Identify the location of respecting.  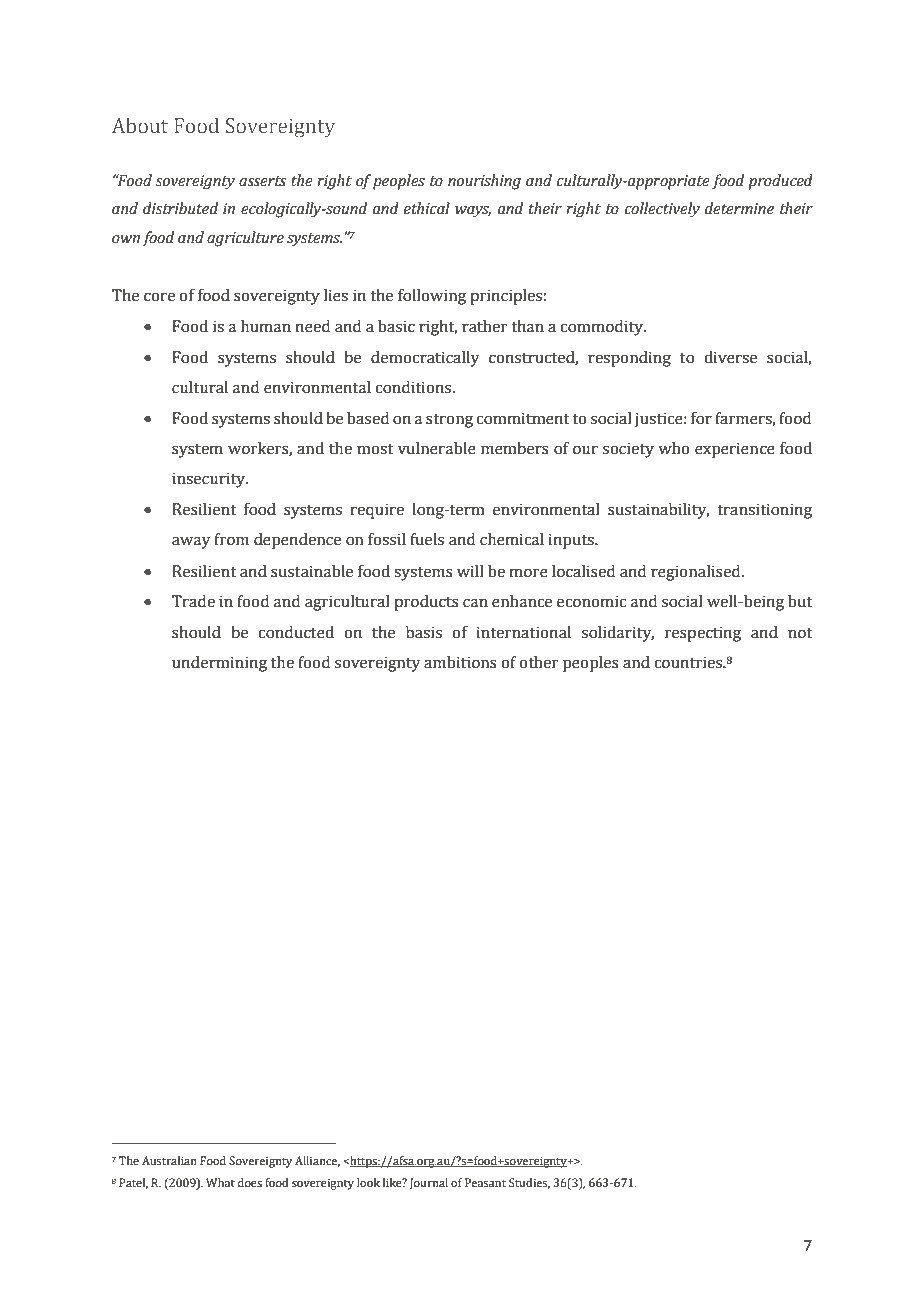
(703, 634).
